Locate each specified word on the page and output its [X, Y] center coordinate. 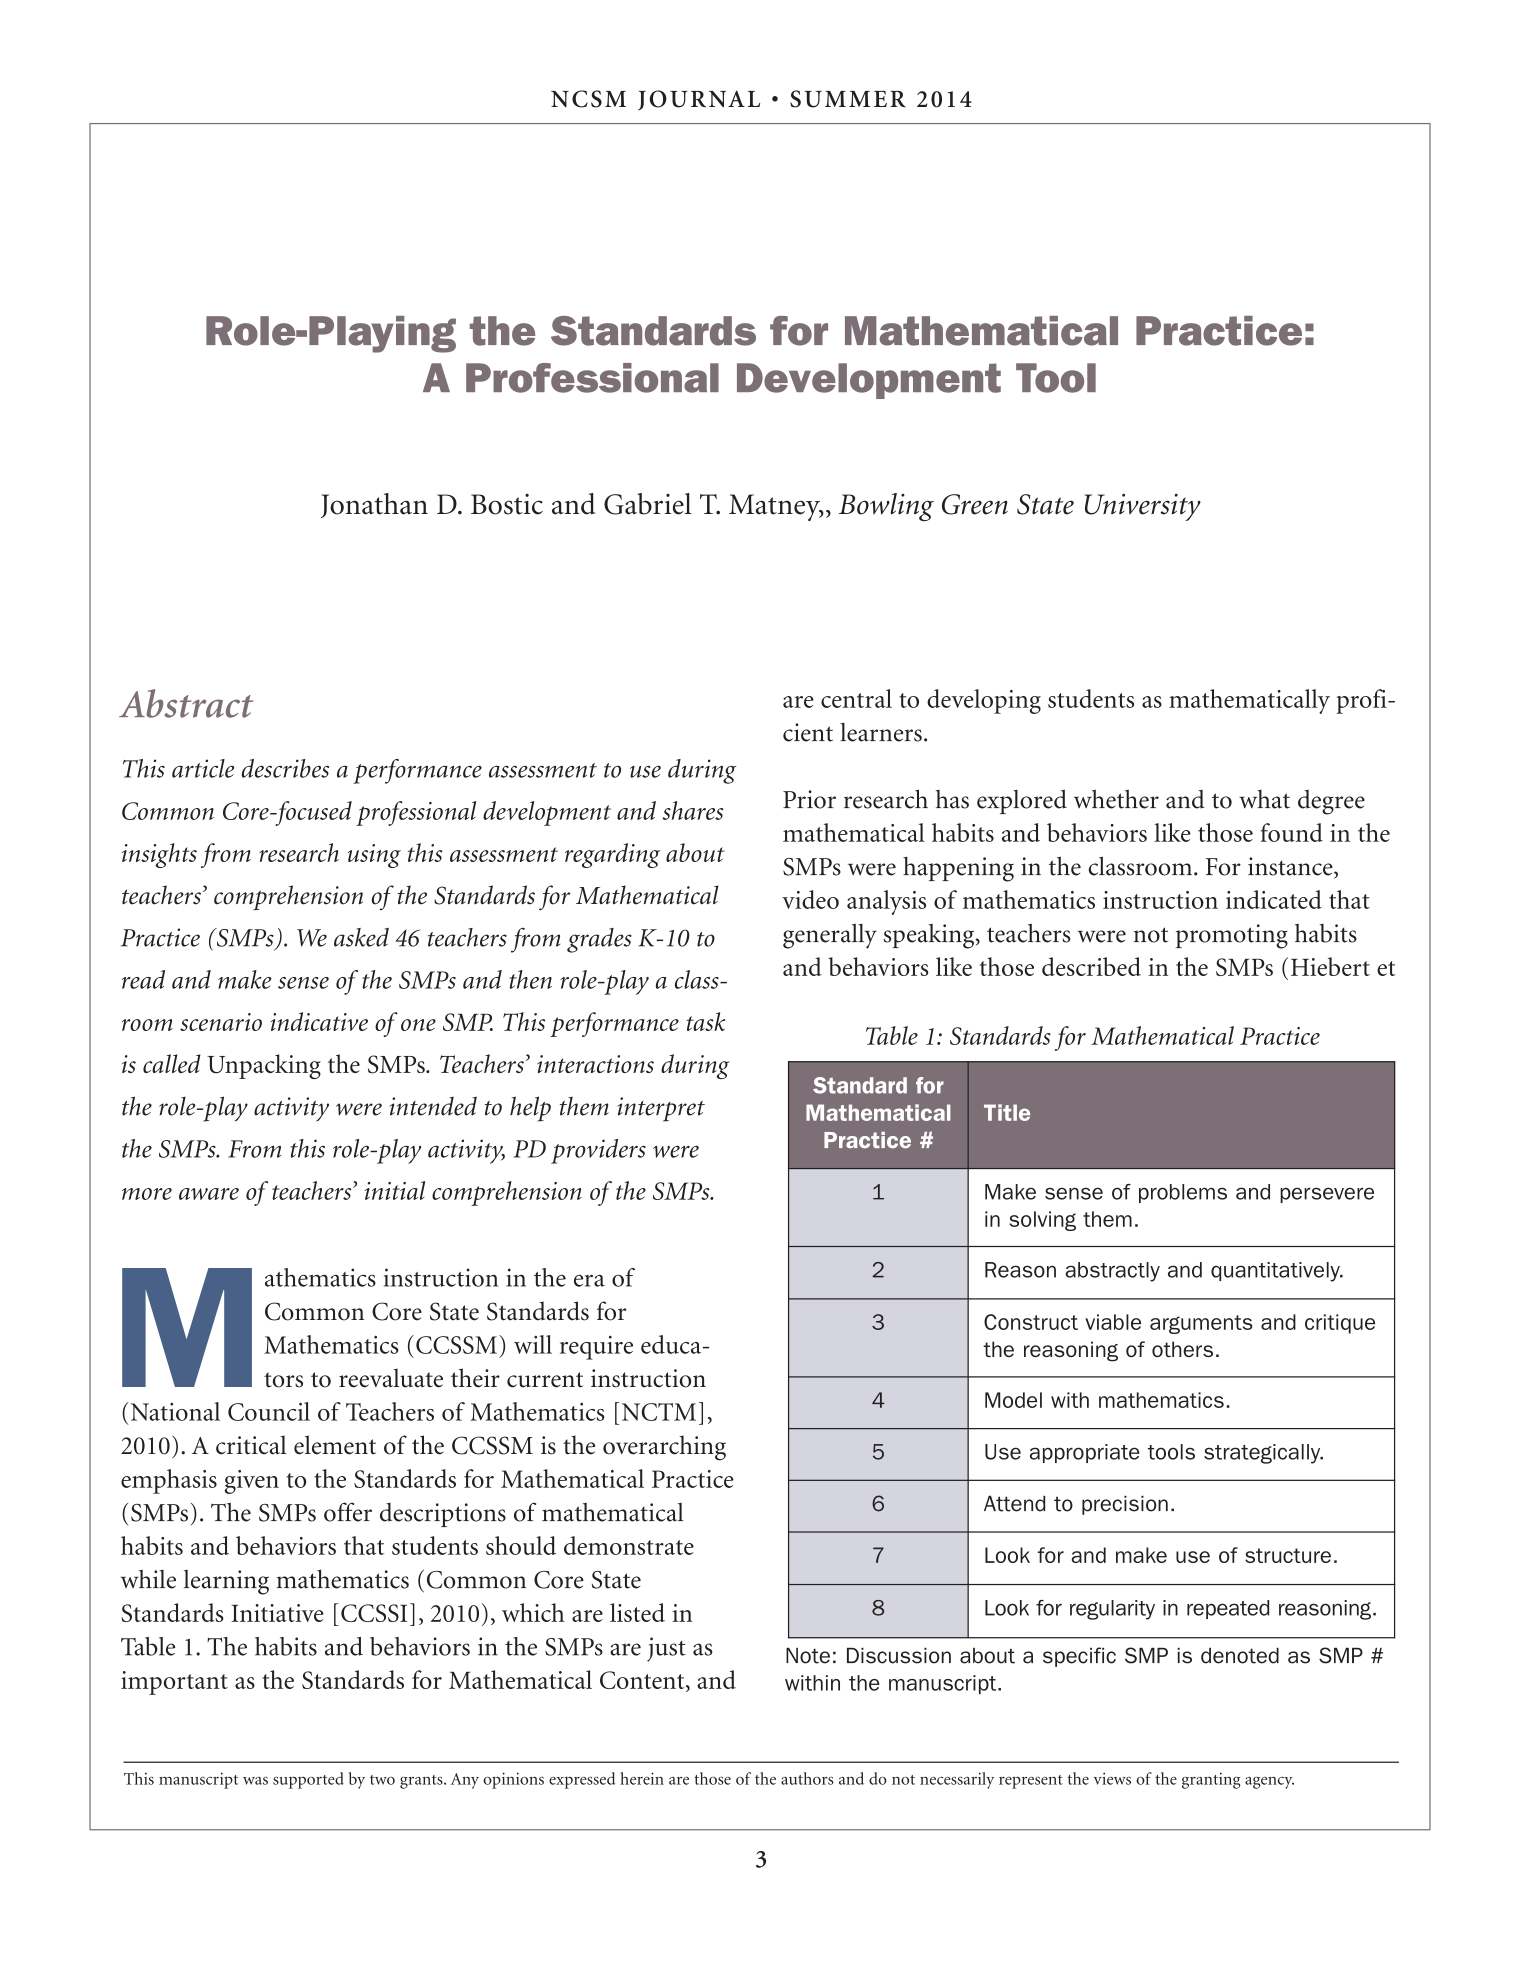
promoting [1232, 936]
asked [361, 937]
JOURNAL [699, 100]
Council [269, 1411]
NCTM [659, 1412]
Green [975, 504]
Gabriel [648, 504]
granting [1211, 1781]
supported [308, 1780]
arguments [1201, 1324]
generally [830, 936]
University [1143, 507]
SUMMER [848, 99]
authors [807, 1778]
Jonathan [374, 505]
